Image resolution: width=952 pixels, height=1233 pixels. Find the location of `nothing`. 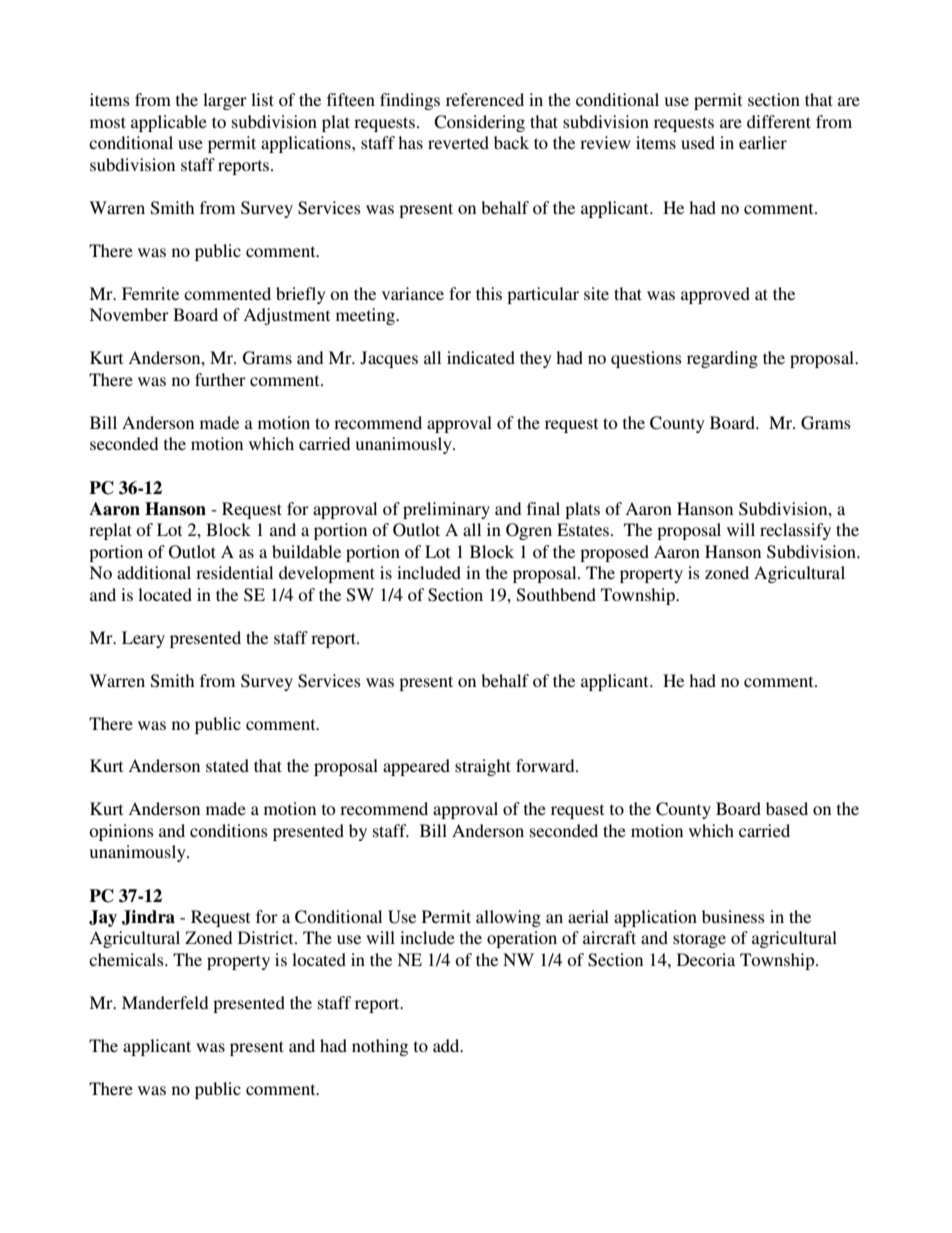

nothing is located at coordinates (380, 1047).
